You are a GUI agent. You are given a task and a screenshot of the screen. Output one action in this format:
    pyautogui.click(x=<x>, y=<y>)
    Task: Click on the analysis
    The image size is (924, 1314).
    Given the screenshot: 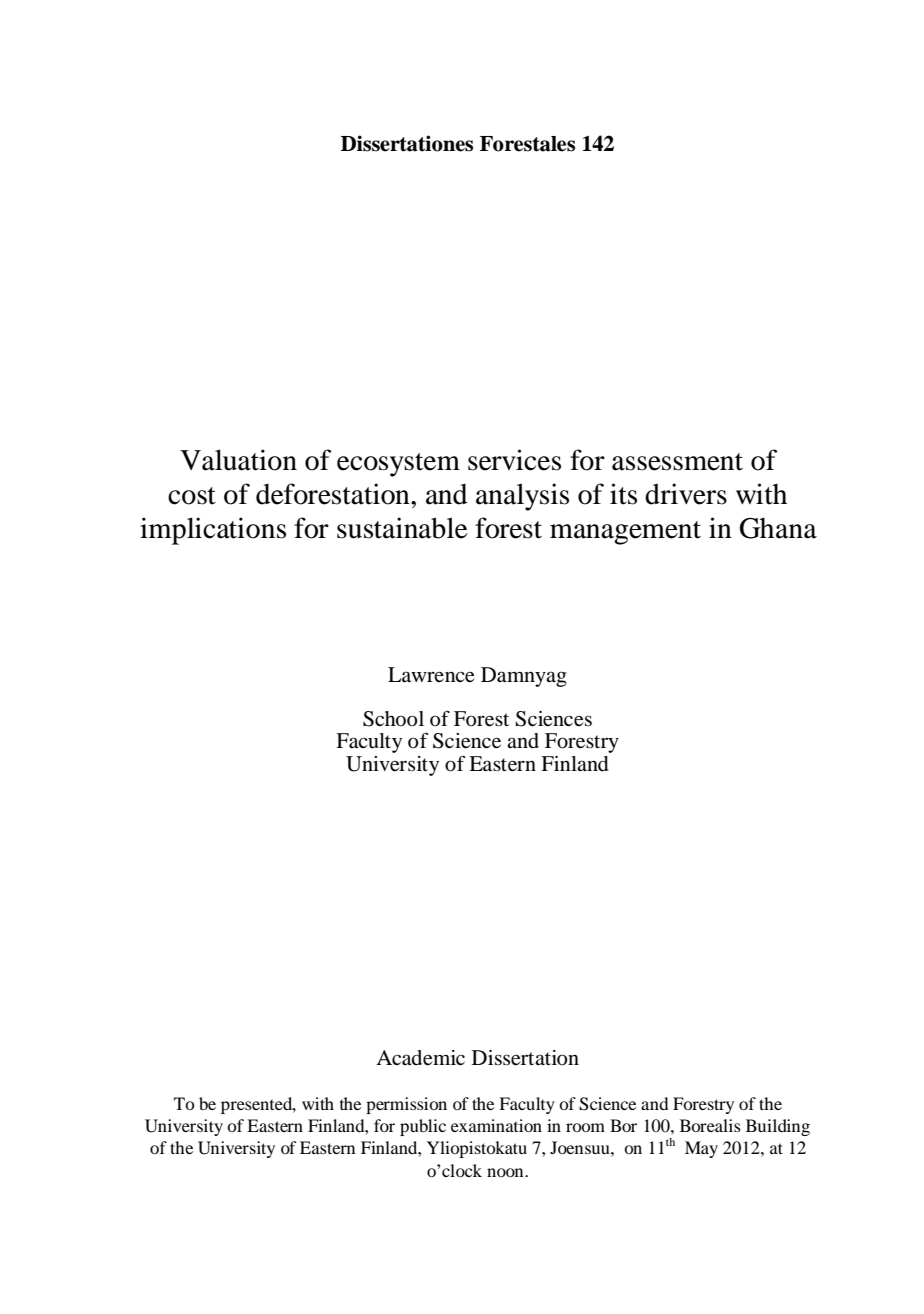 What is the action you would take?
    pyautogui.click(x=522, y=497)
